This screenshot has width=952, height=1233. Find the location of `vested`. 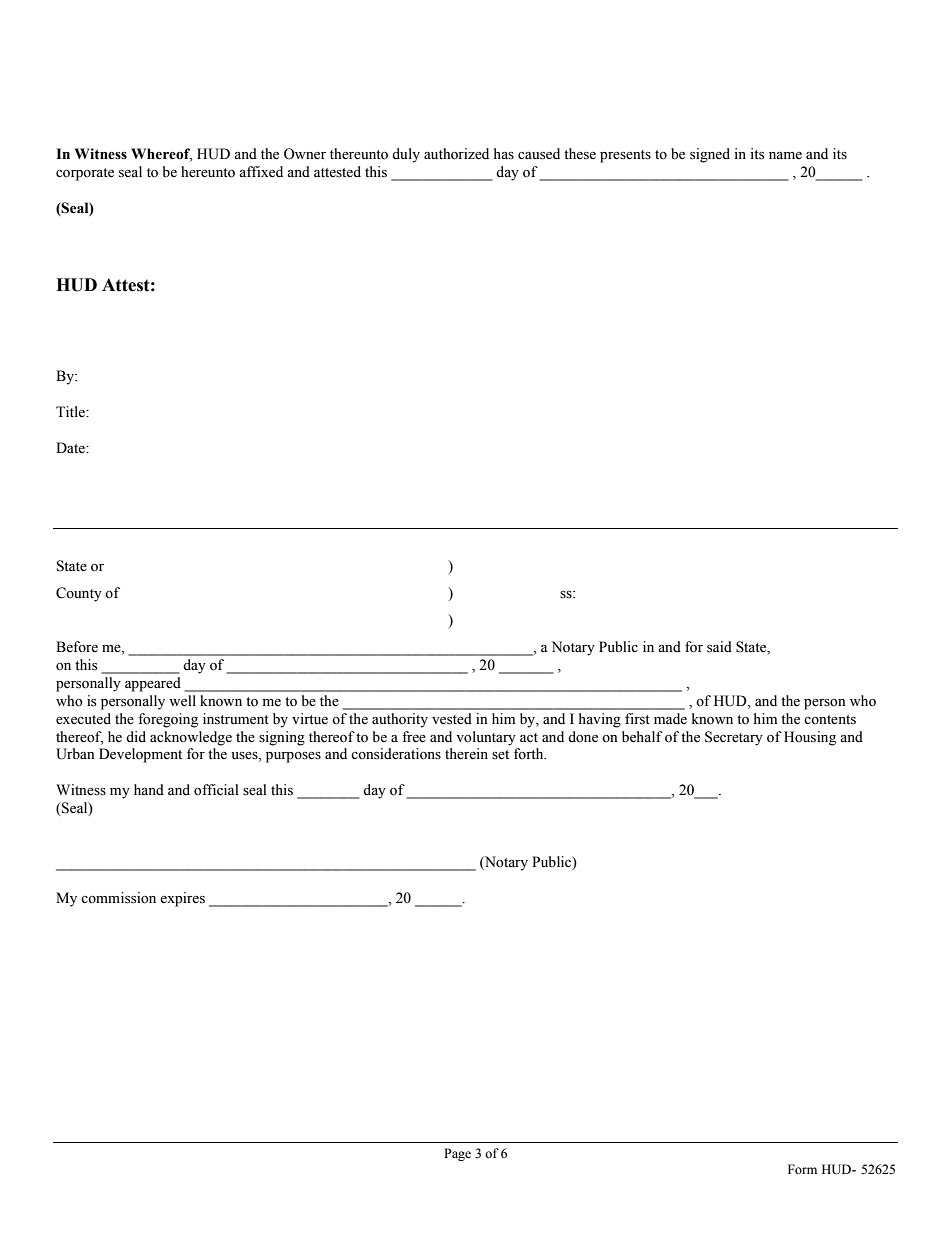

vested is located at coordinates (452, 719).
